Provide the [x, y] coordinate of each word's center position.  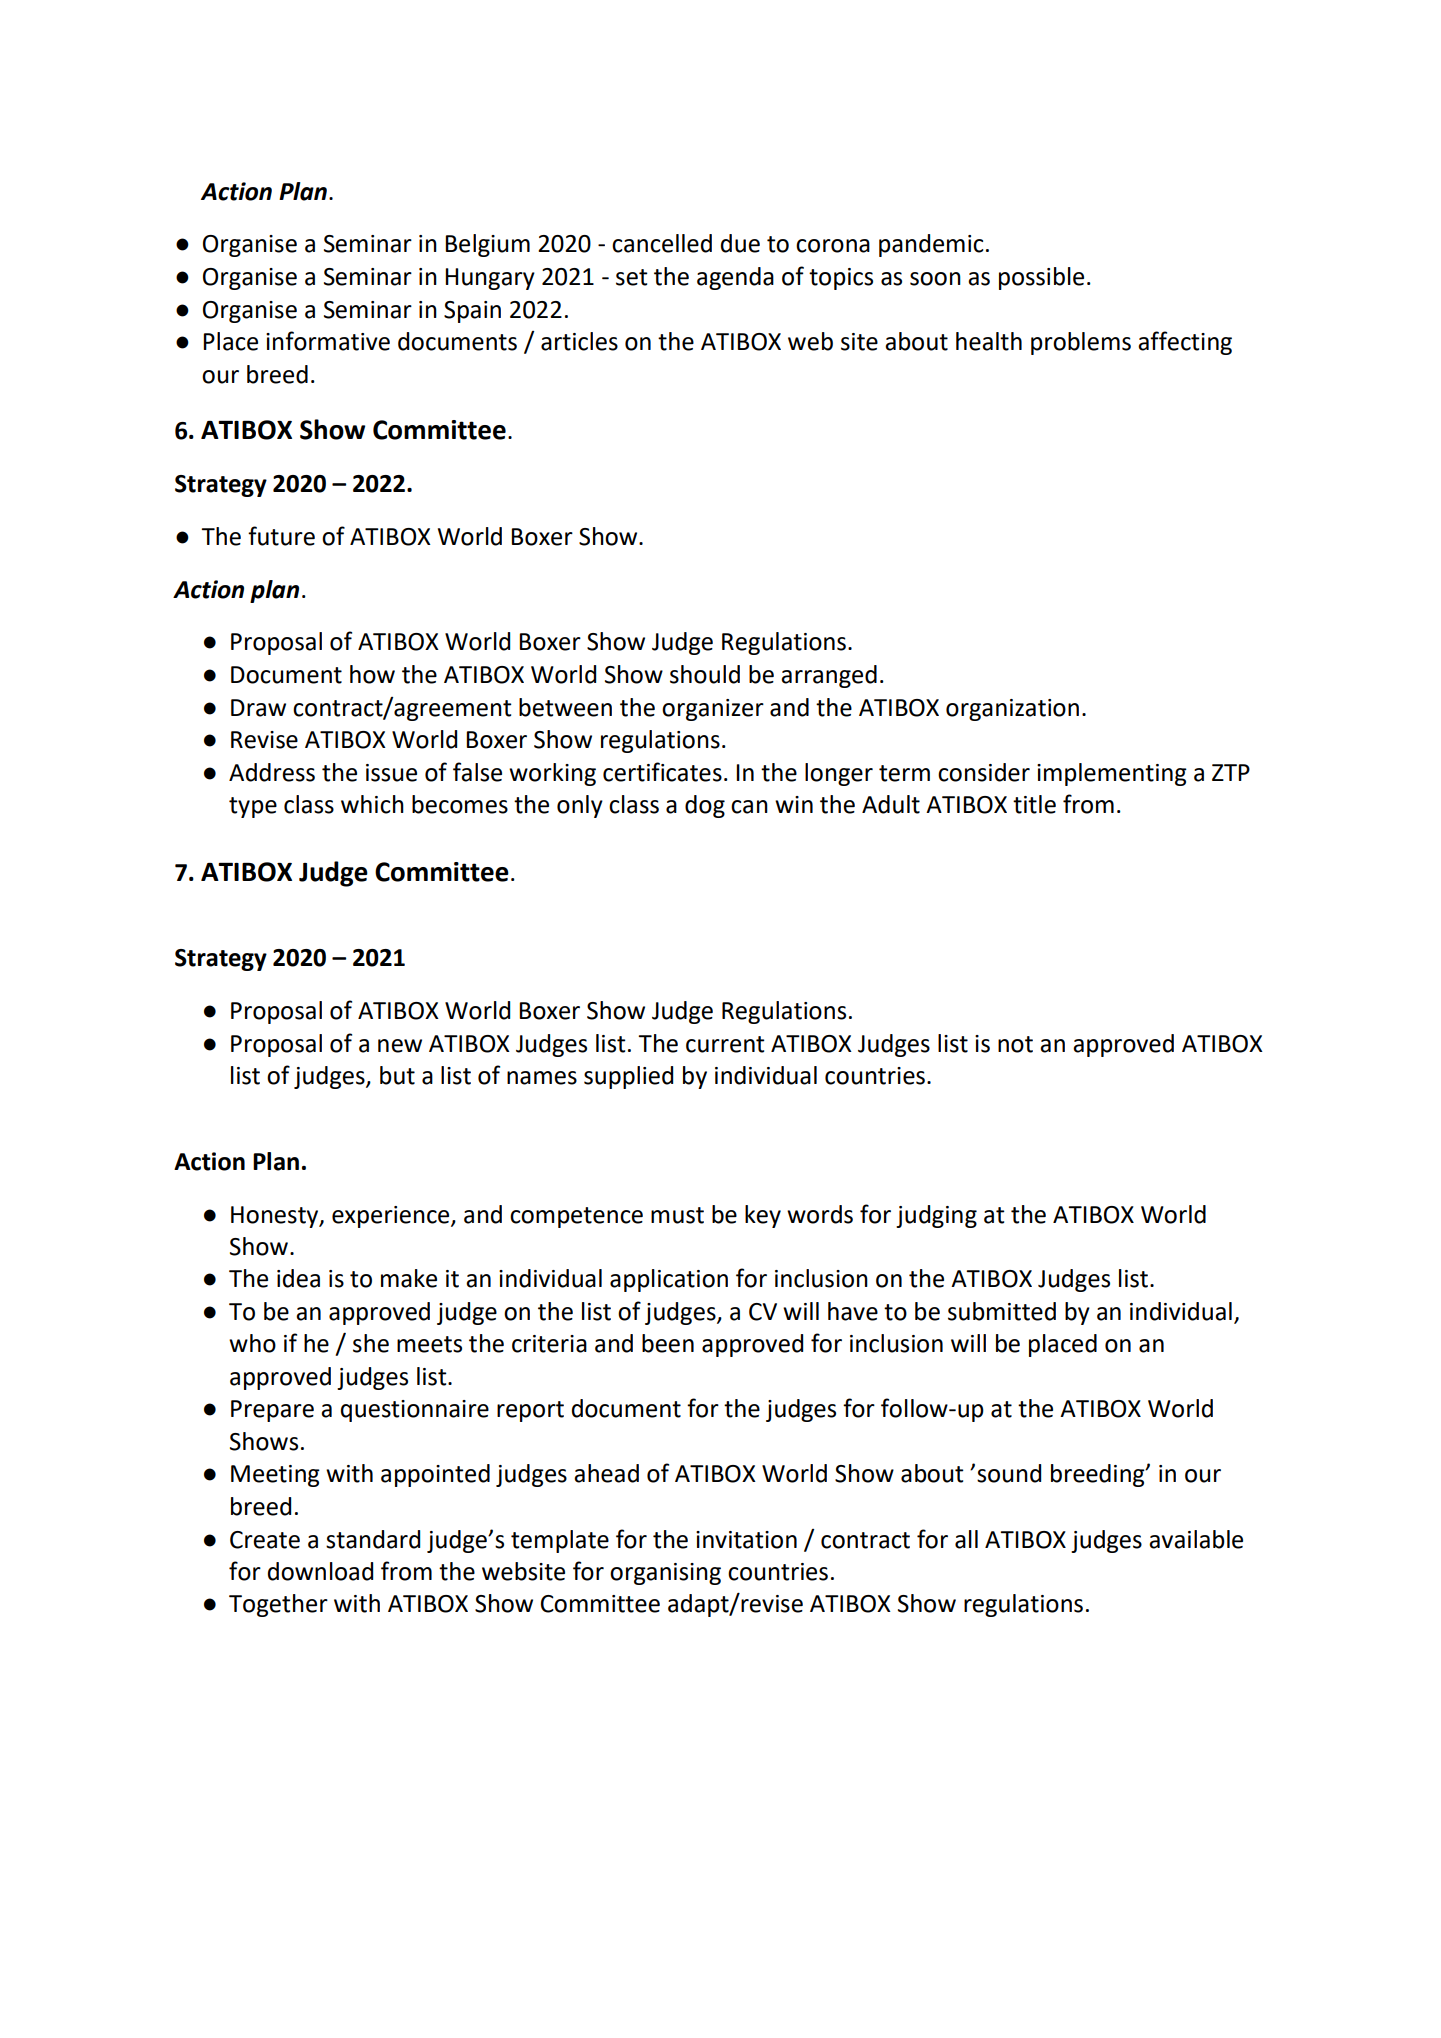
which [372, 804]
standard [373, 1539]
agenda [735, 278]
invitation [746, 1540]
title [1034, 804]
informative [328, 341]
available [1196, 1539]
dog [705, 806]
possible [1041, 278]
